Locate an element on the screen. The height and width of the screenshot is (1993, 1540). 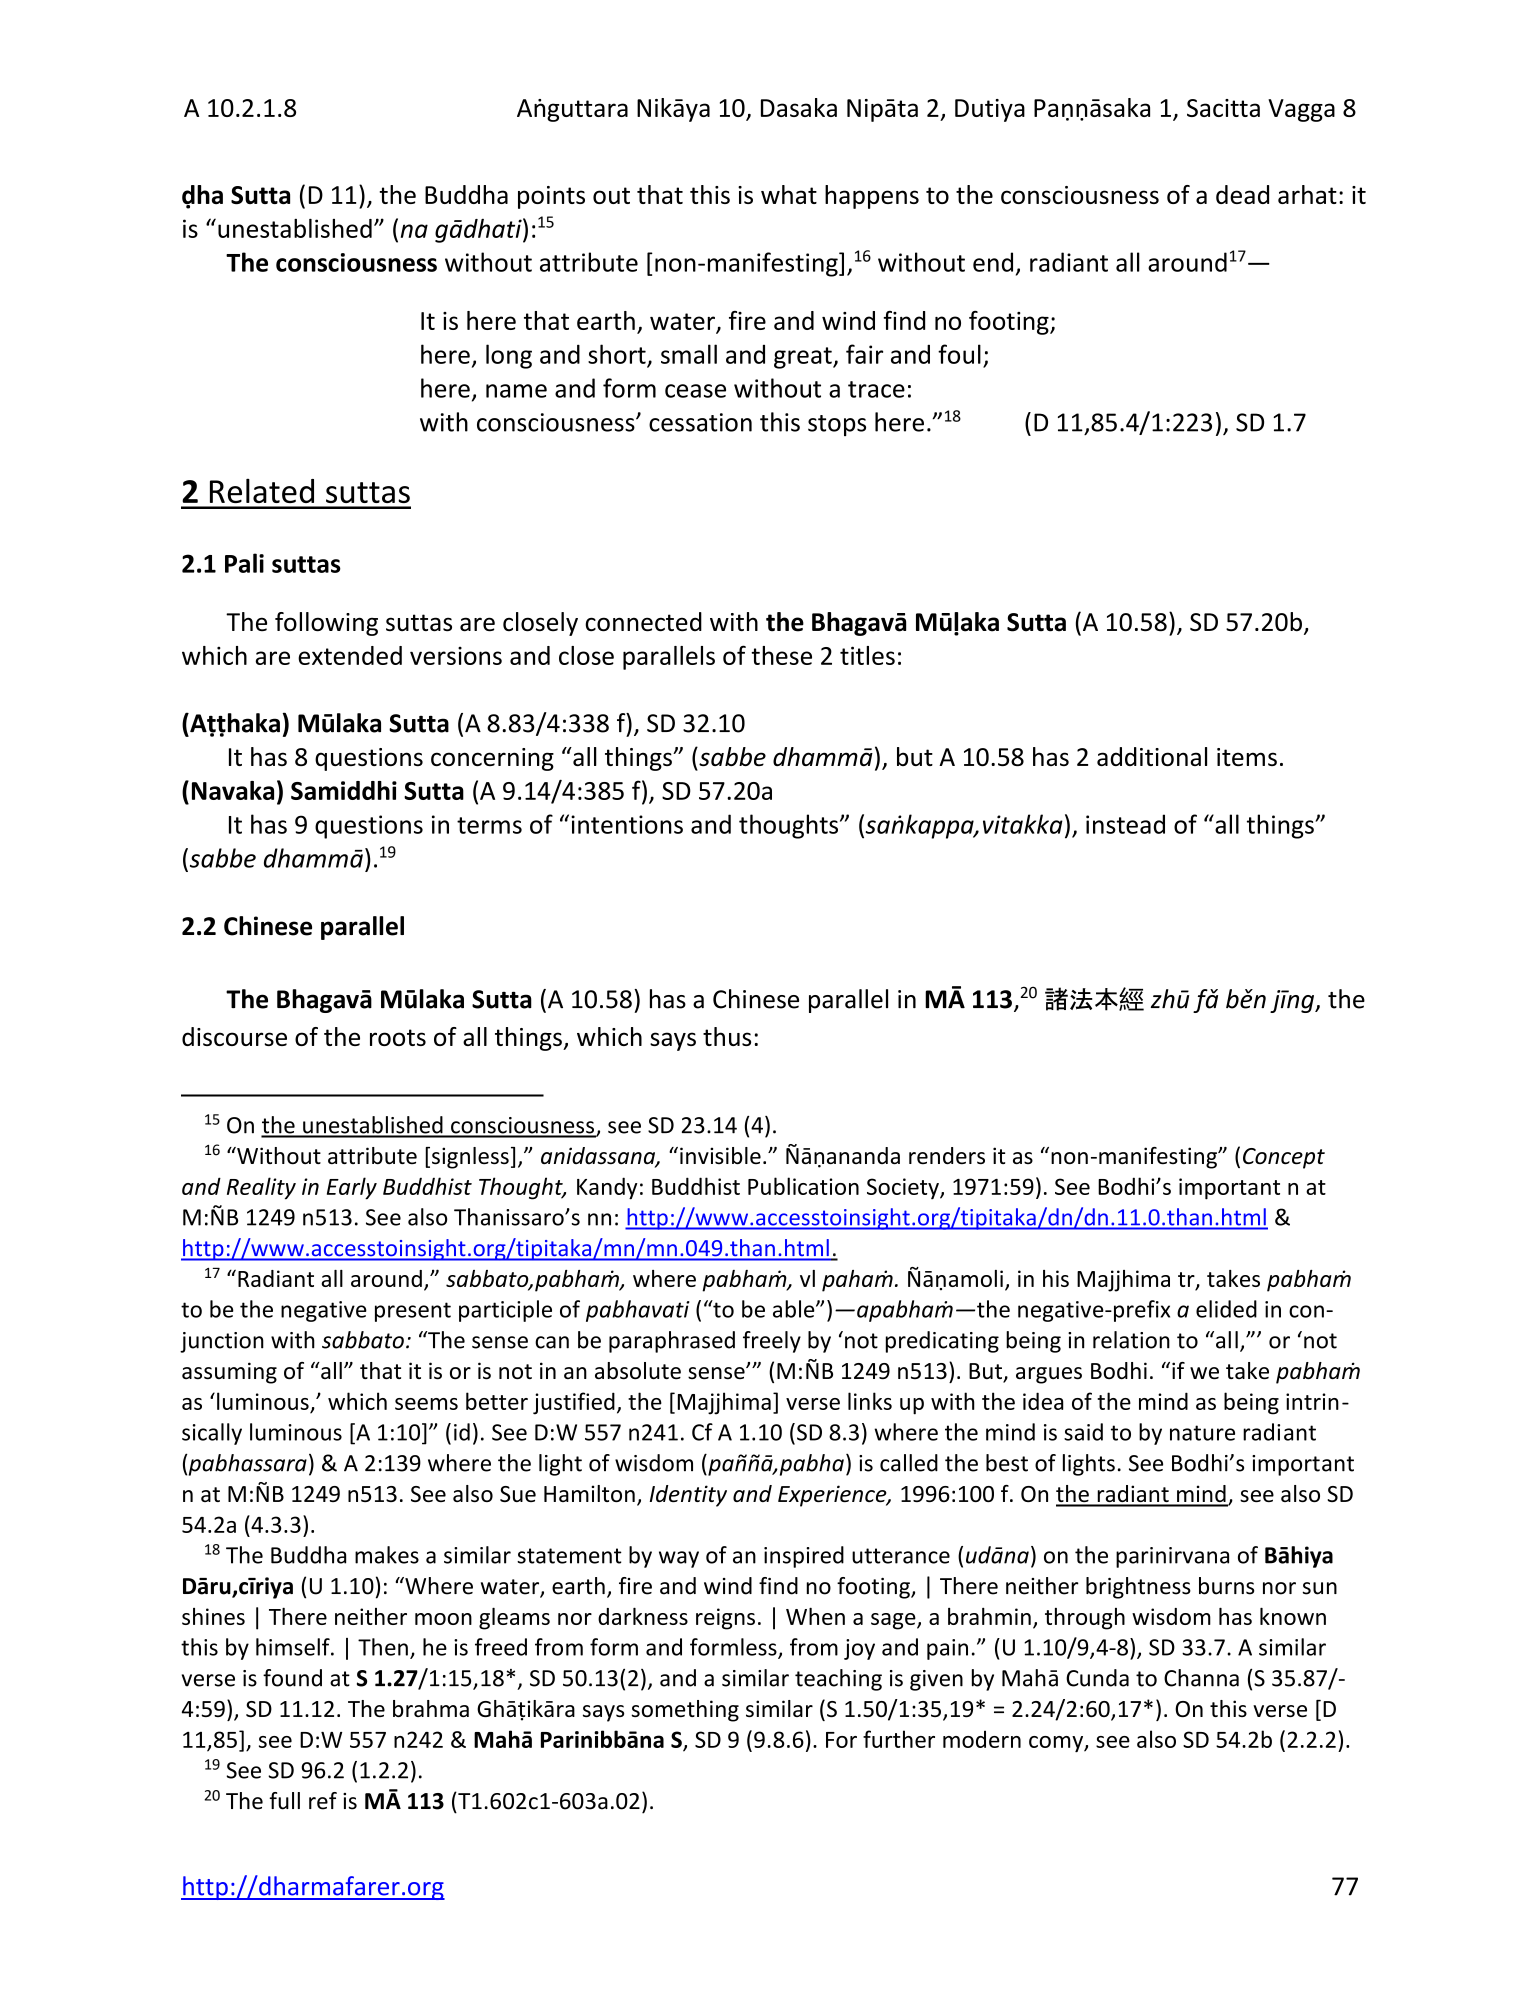
Concept is located at coordinates (1284, 1158).
